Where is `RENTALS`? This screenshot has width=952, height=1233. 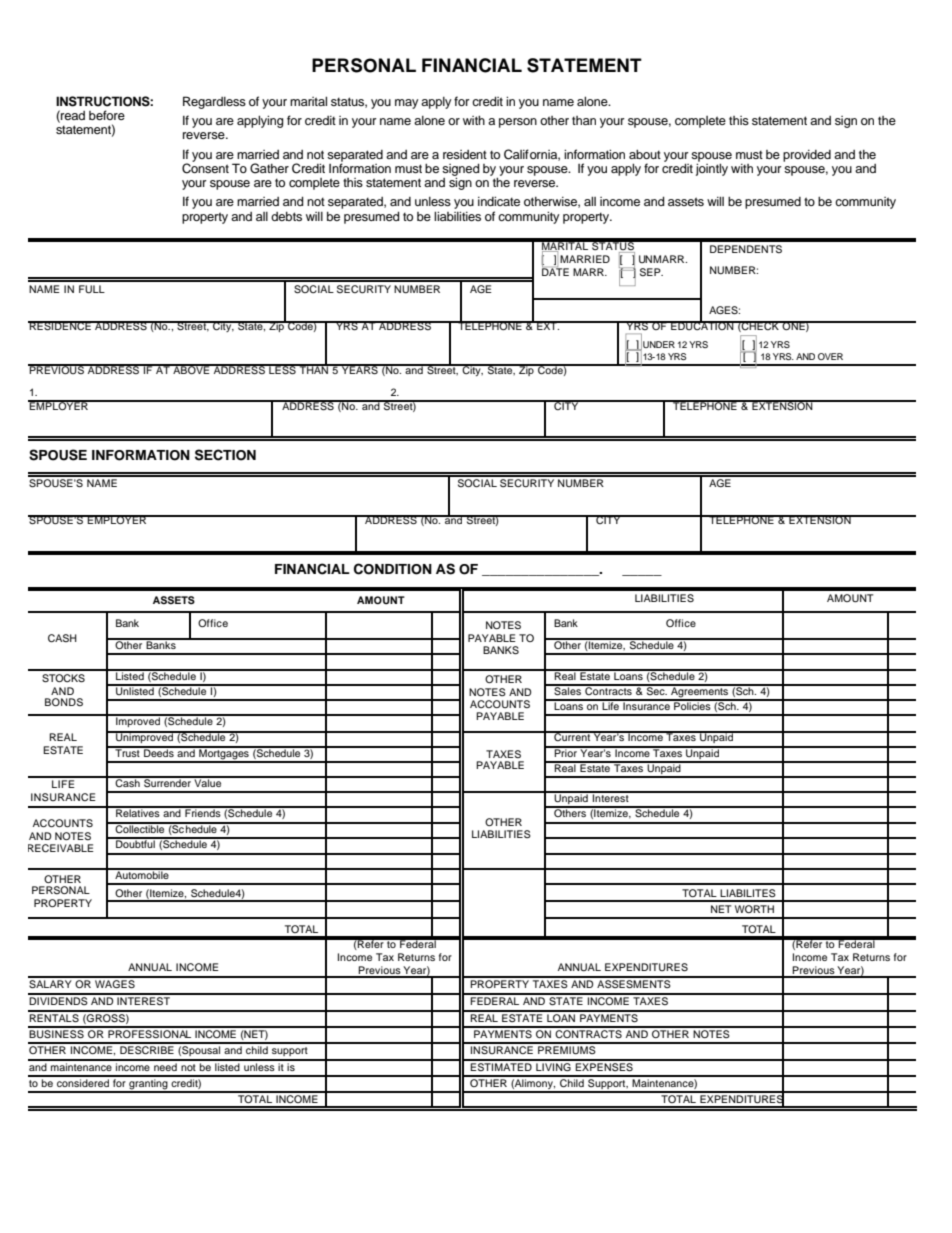 RENTALS is located at coordinates (54, 1017).
